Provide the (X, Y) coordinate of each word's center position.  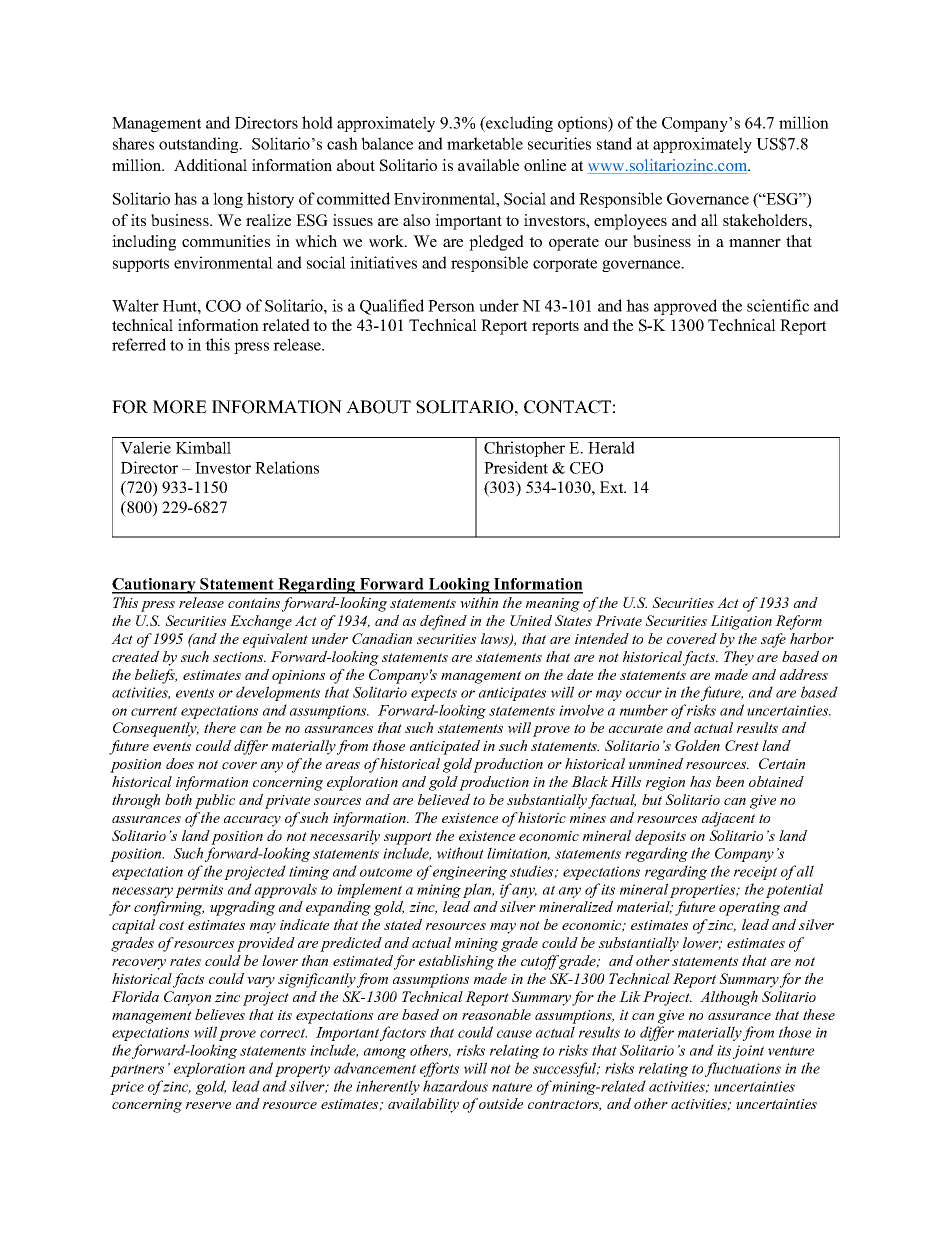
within (479, 602)
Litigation (741, 622)
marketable (485, 143)
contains (254, 603)
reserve (208, 1105)
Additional (210, 165)
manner (755, 243)
